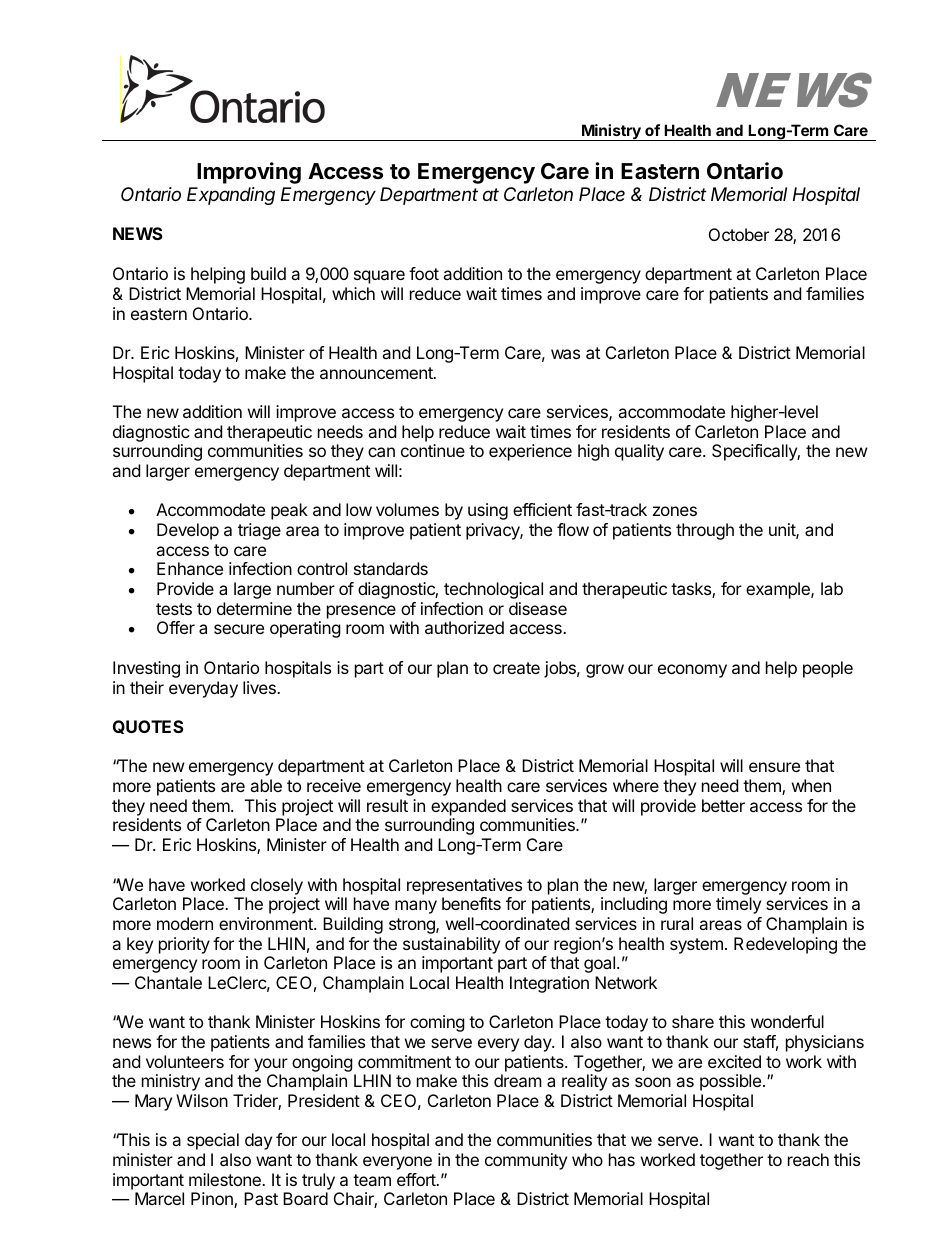 The width and height of the screenshot is (952, 1233). What do you see at coordinates (231, 196) in the screenshot?
I see `Expanding` at bounding box center [231, 196].
